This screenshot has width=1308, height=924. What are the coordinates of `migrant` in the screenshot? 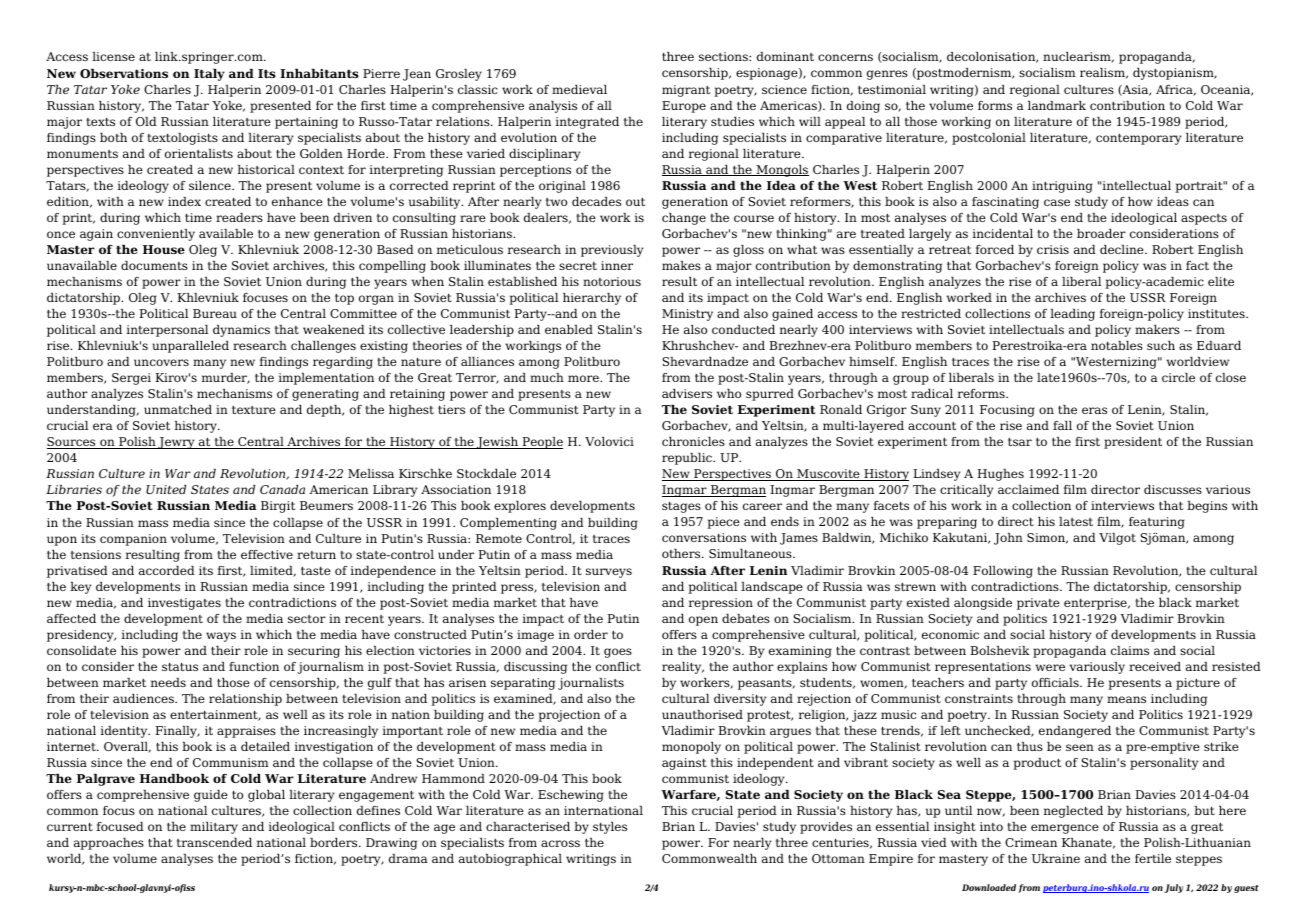 It's located at (686, 91).
